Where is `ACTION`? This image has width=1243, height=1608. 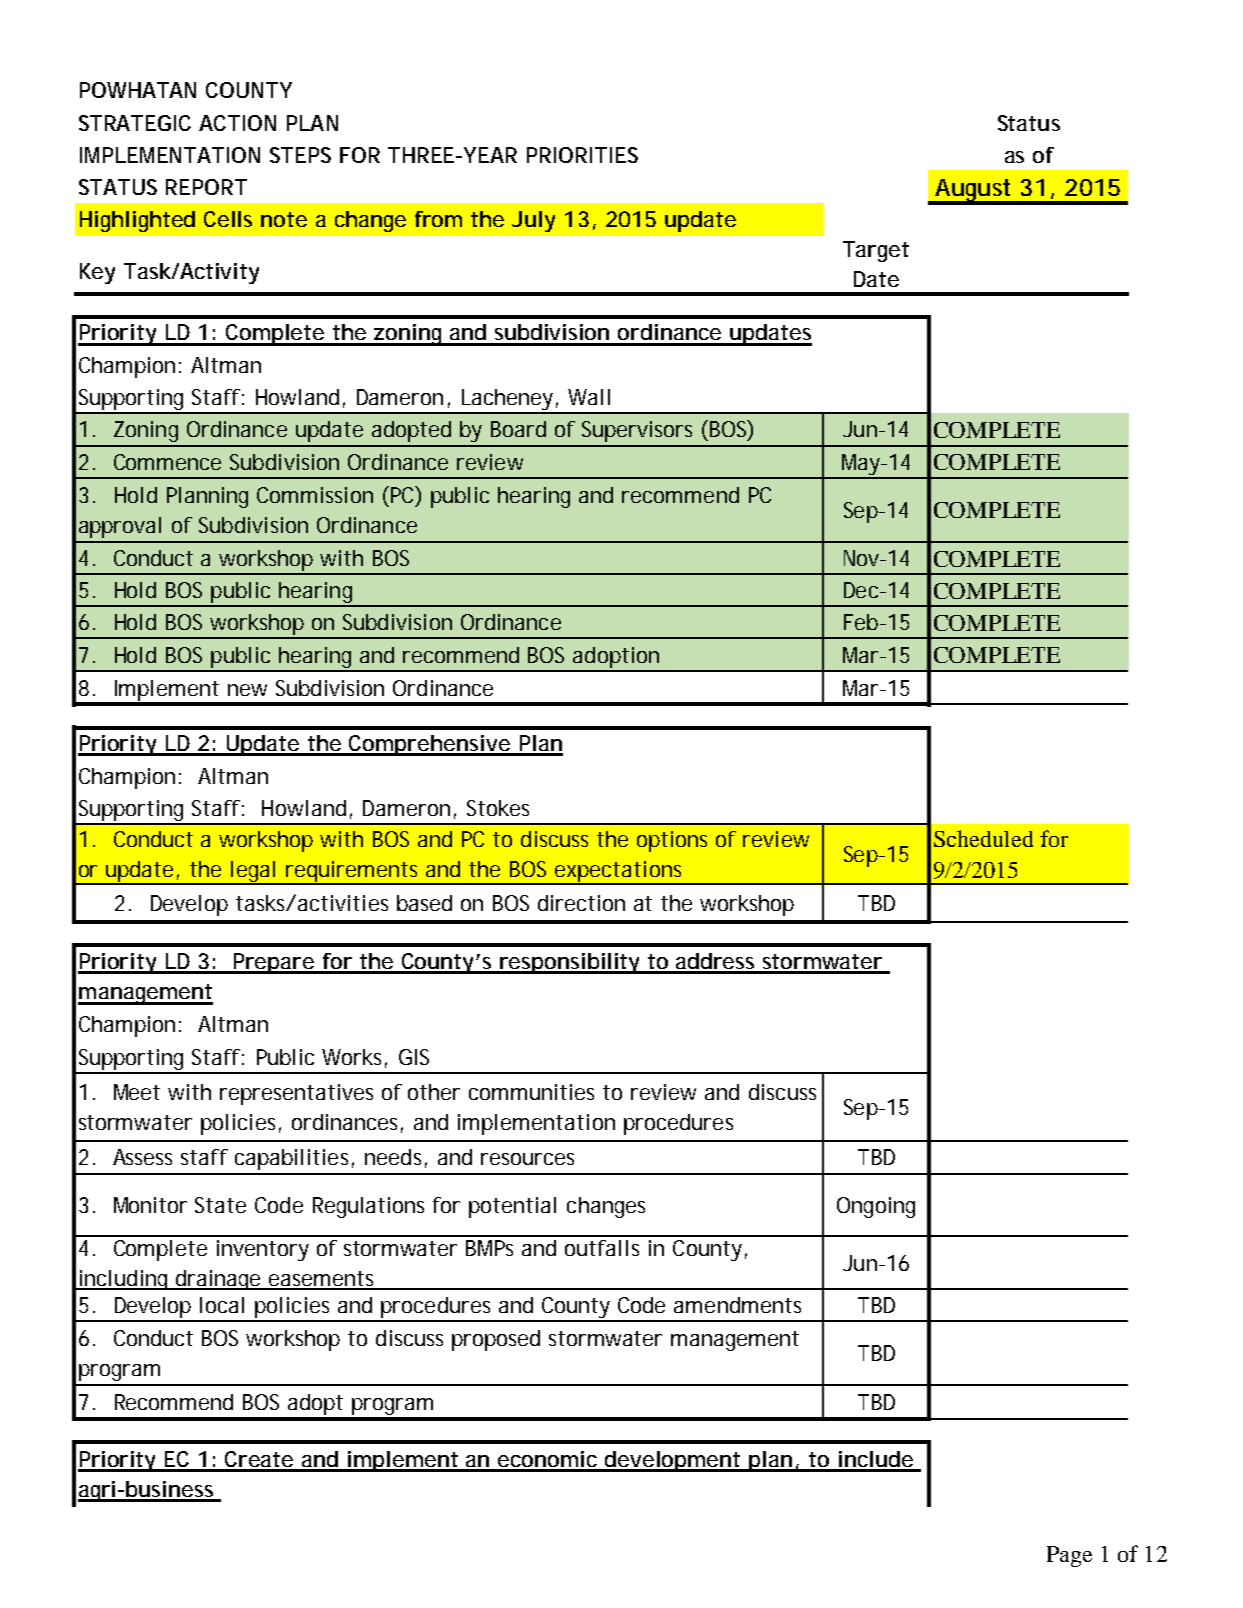
ACTION is located at coordinates (237, 123).
